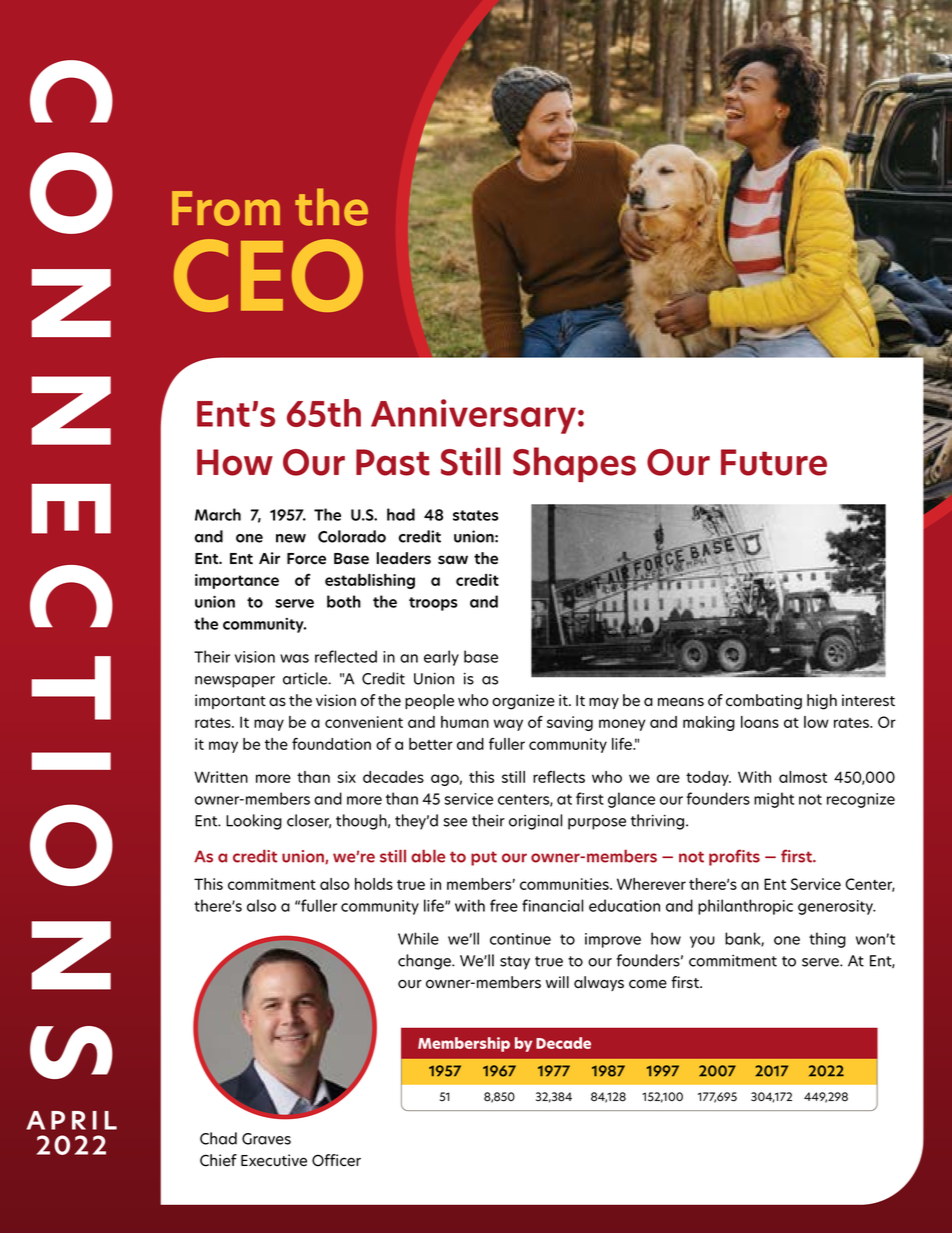 This document has width=952, height=1233. I want to click on newspaper, so click(235, 682).
